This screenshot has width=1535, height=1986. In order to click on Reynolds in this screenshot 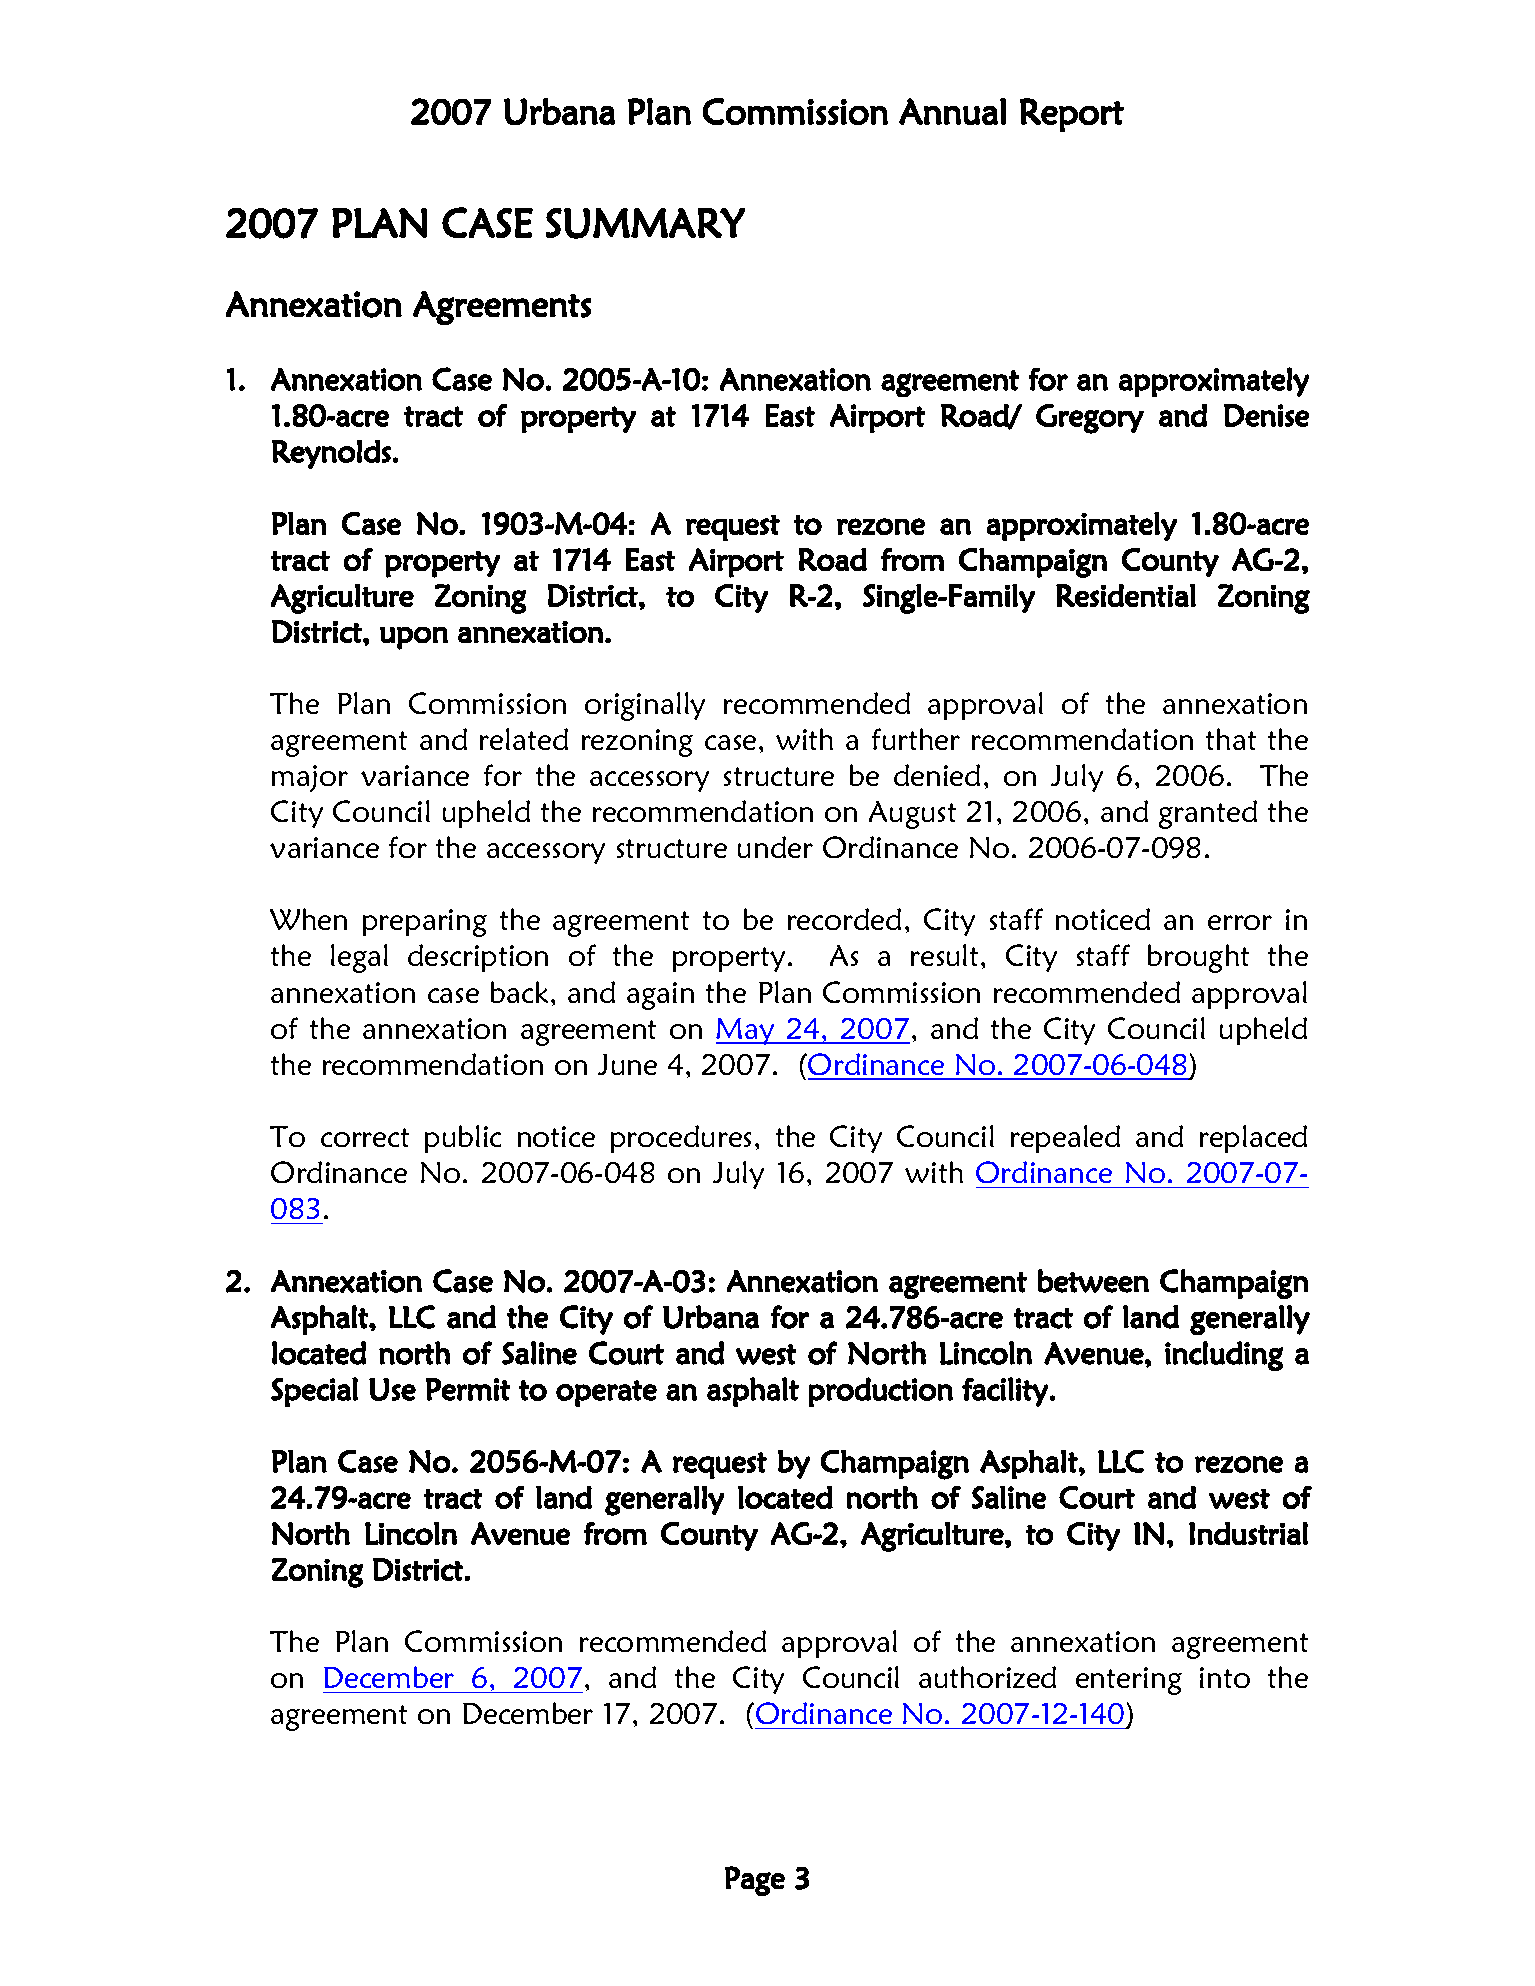, I will do `click(331, 454)`.
